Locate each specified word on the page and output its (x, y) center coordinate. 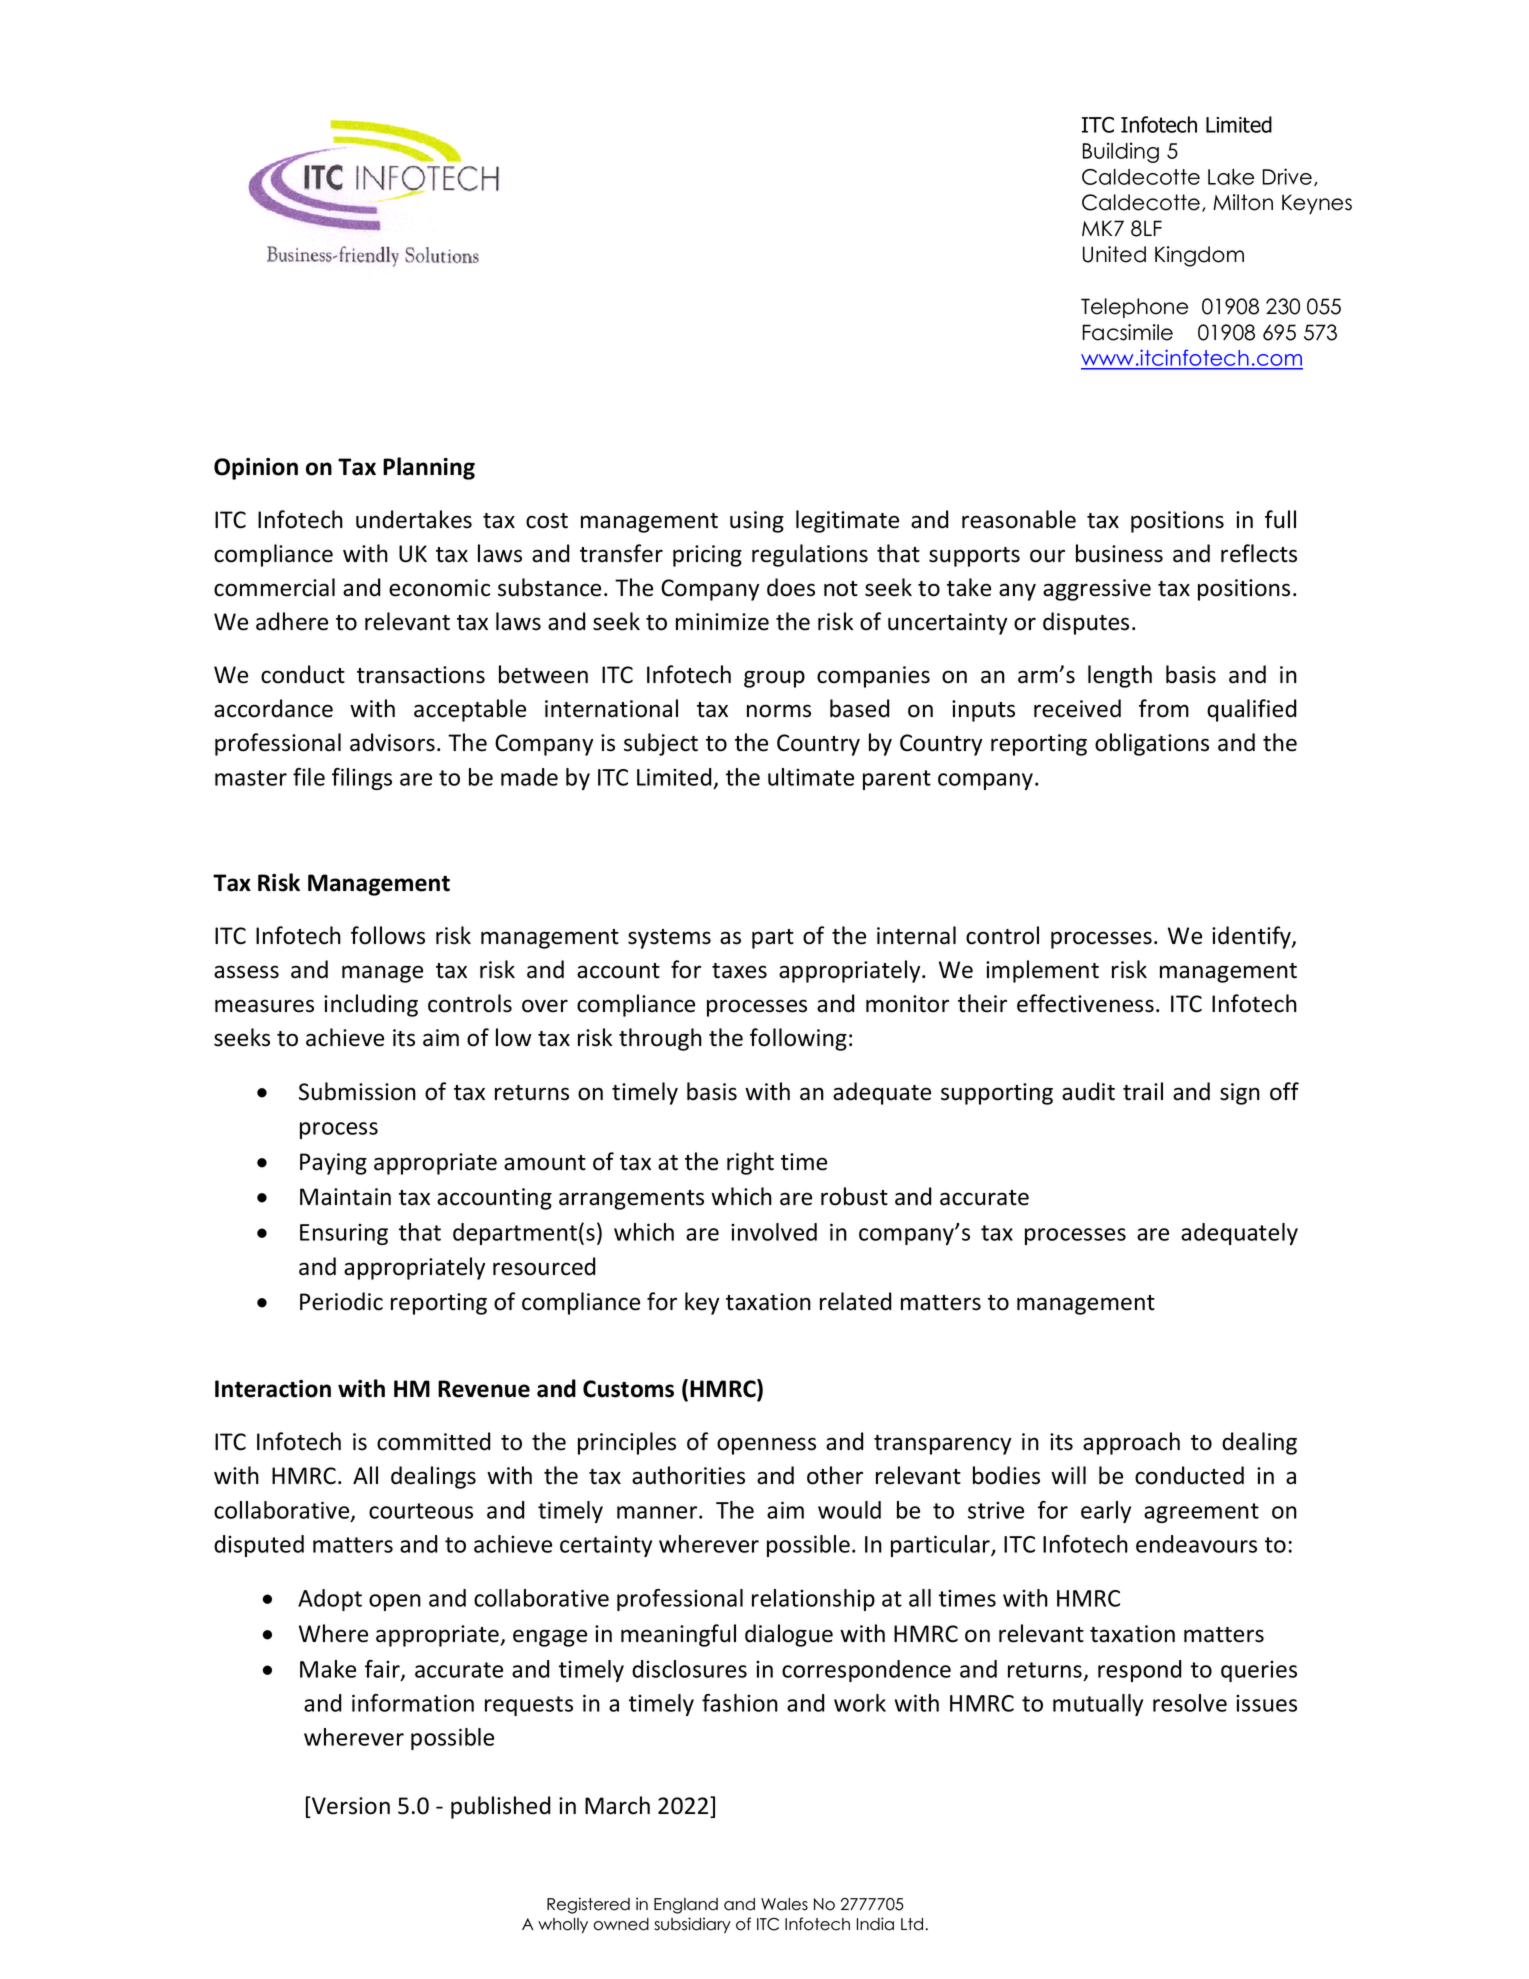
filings (362, 779)
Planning (429, 468)
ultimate (811, 777)
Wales (784, 1904)
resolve (1190, 1703)
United (1114, 254)
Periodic (341, 1301)
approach (1131, 1443)
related (855, 1301)
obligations (1152, 744)
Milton (1243, 202)
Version (350, 1806)
